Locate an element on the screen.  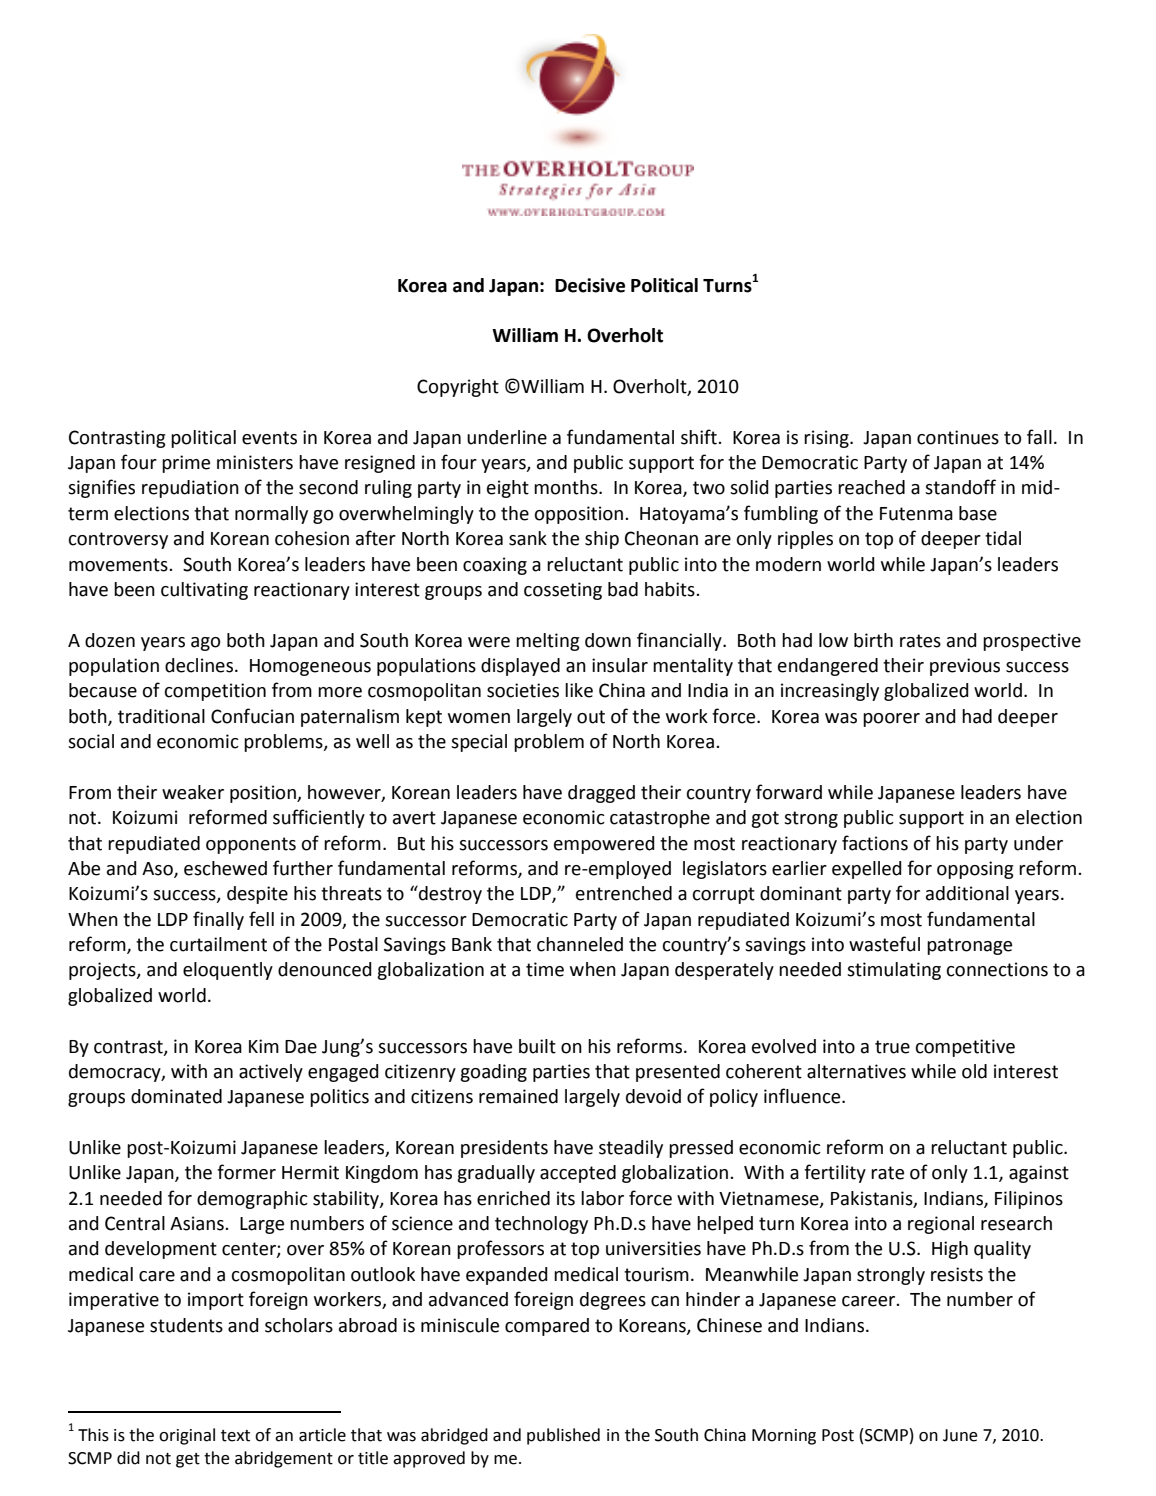
fertility is located at coordinates (835, 1173).
